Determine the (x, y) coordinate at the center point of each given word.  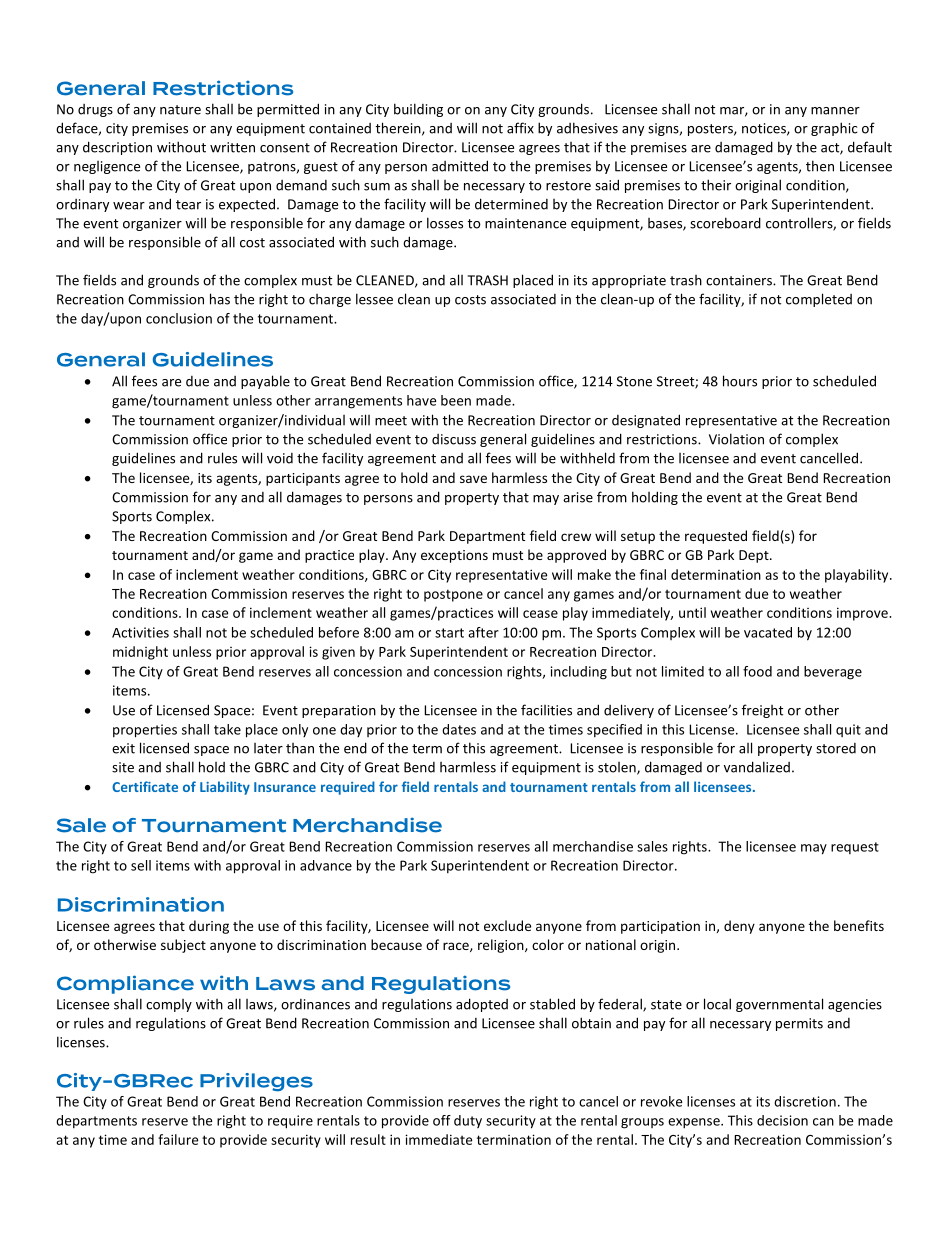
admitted (460, 166)
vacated (768, 632)
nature (180, 110)
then (820, 166)
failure (178, 1139)
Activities (140, 632)
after (483, 632)
